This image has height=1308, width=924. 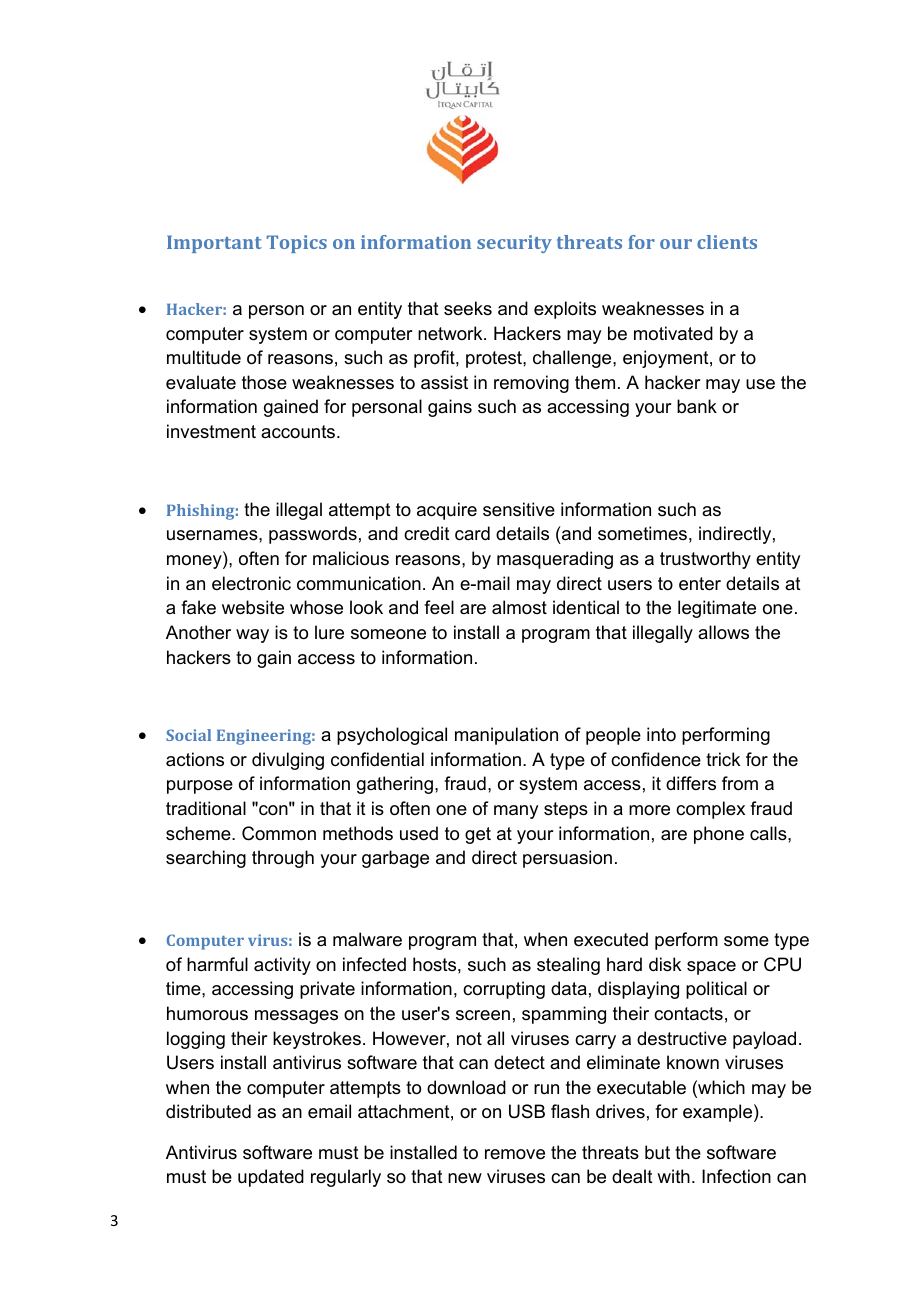 I want to click on Topics, so click(x=297, y=244).
